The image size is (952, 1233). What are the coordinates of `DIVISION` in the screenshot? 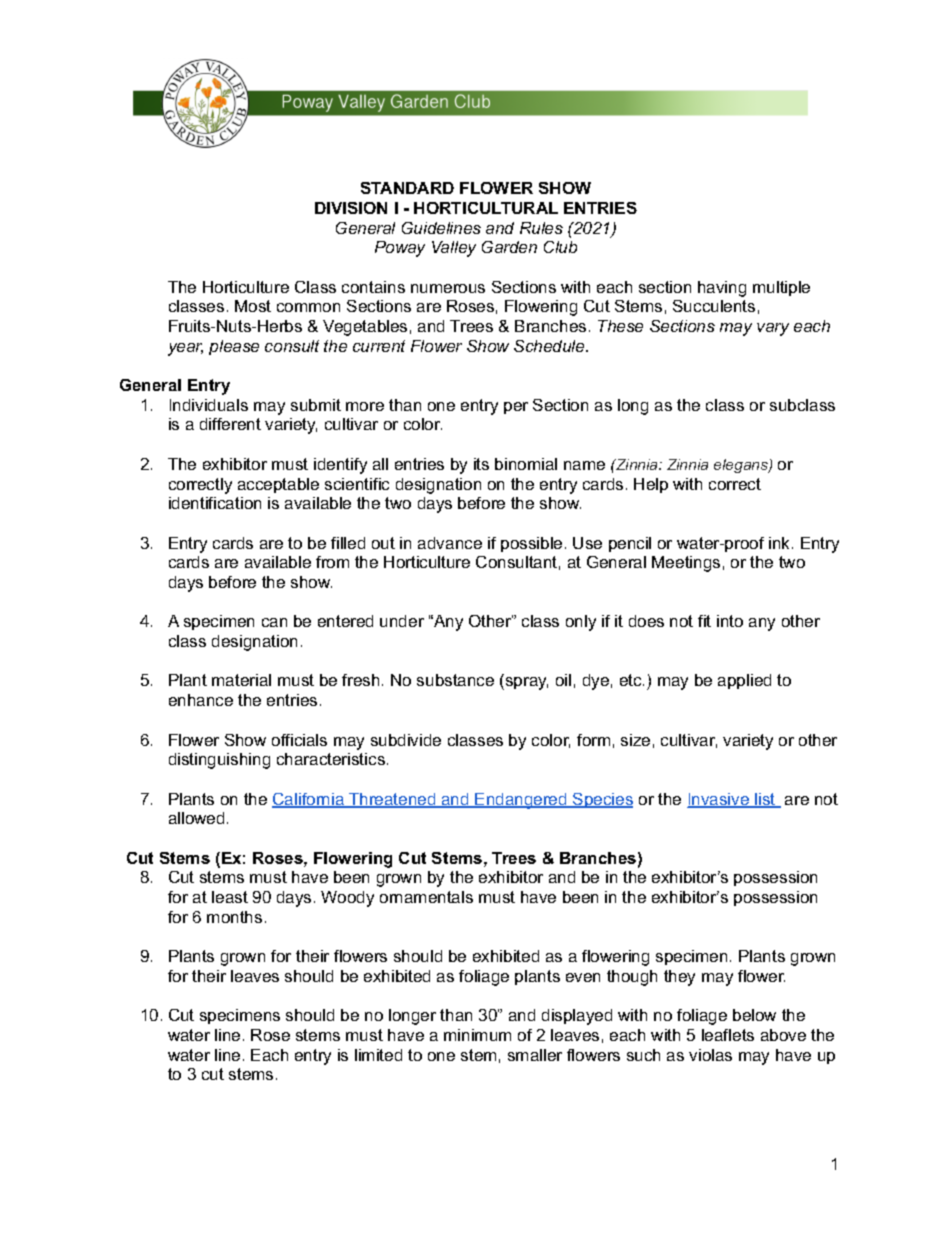 It's located at (351, 208).
